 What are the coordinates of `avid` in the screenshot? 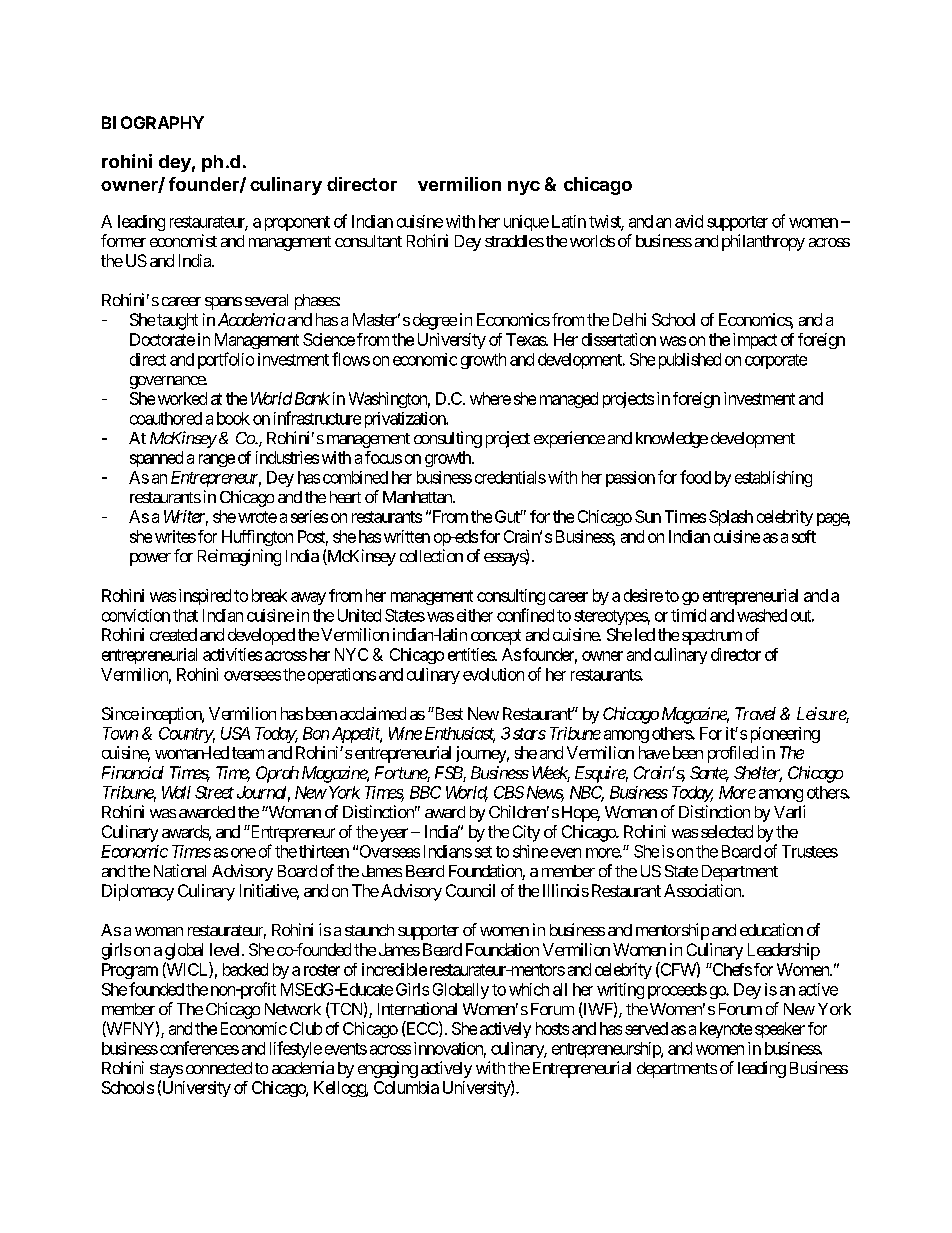 It's located at (689, 221).
